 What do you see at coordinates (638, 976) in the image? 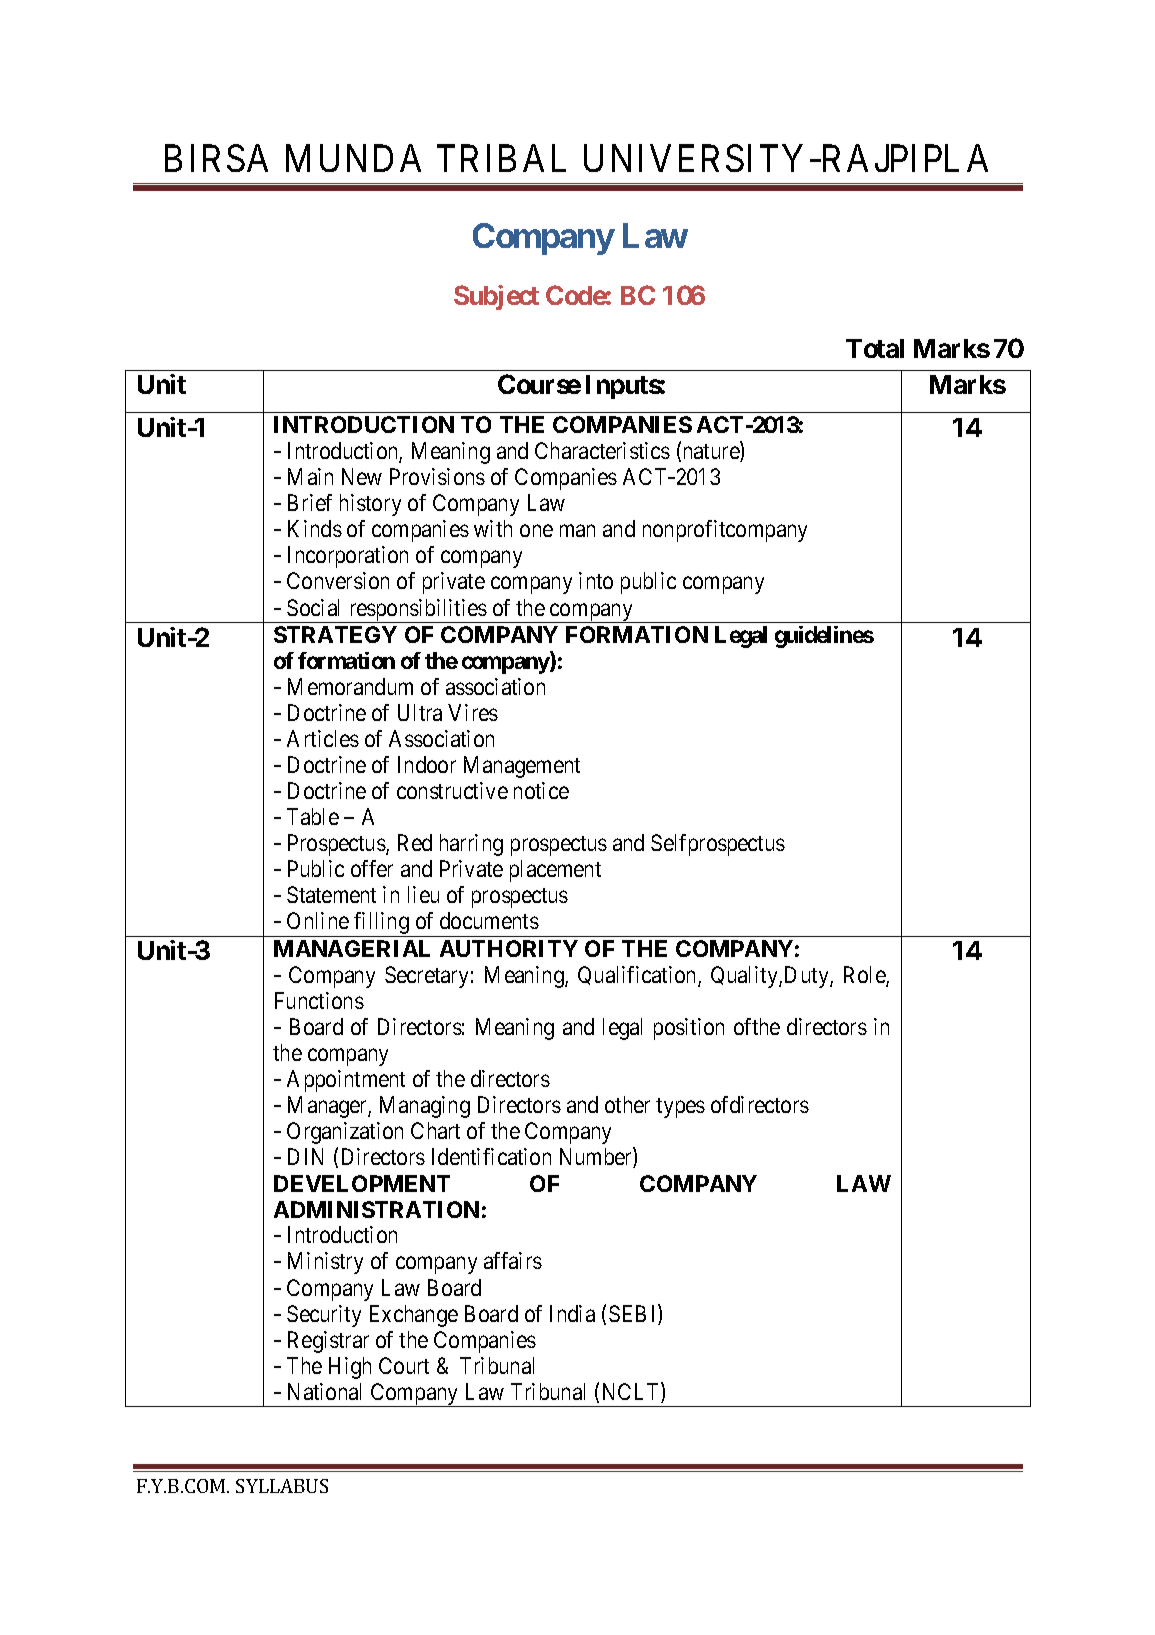
I see `Qualification` at bounding box center [638, 976].
